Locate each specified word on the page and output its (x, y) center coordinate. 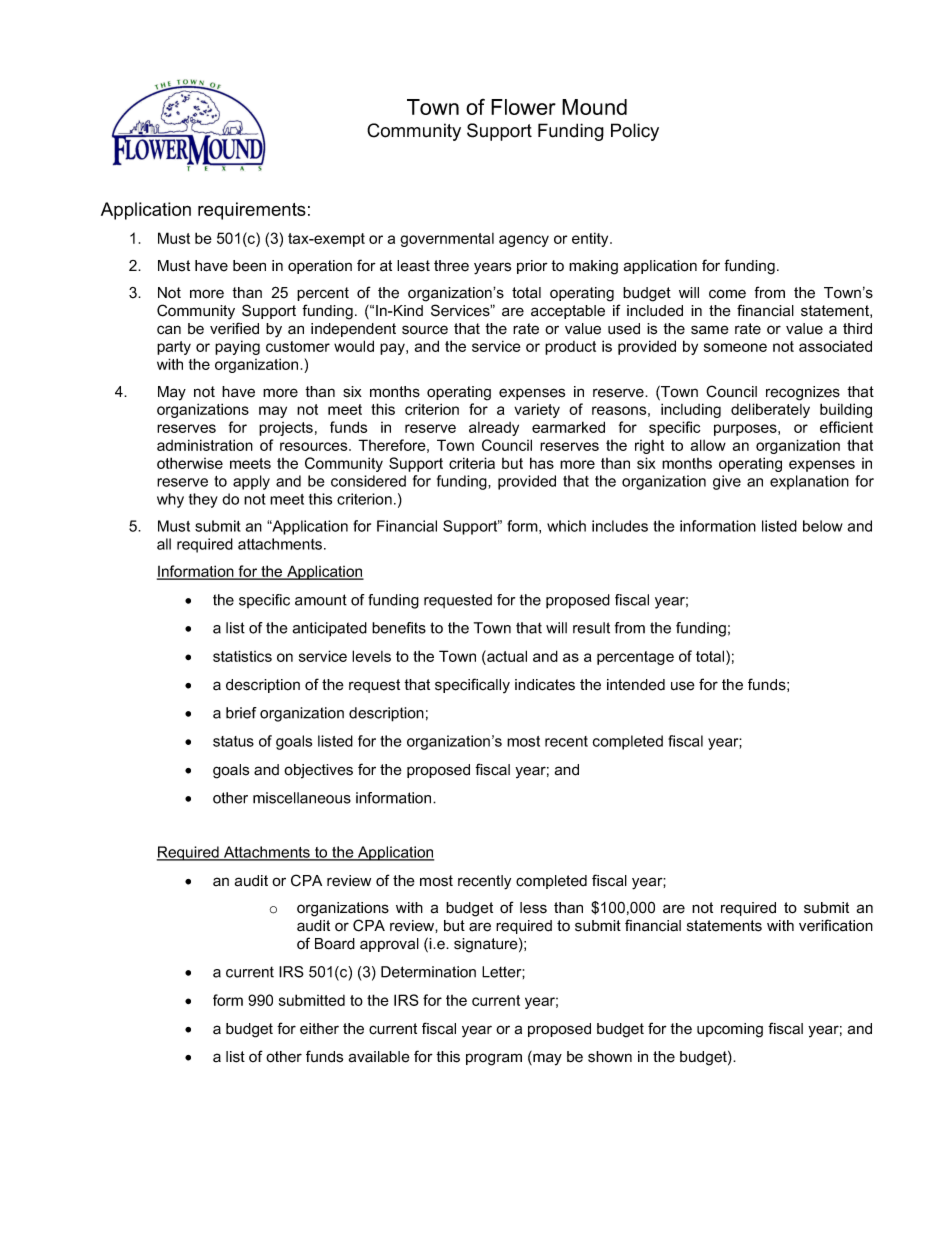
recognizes (803, 393)
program (494, 1059)
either (319, 1029)
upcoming (730, 1030)
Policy (635, 132)
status (233, 741)
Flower (523, 107)
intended (636, 685)
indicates (545, 685)
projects (286, 429)
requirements (252, 211)
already (494, 429)
